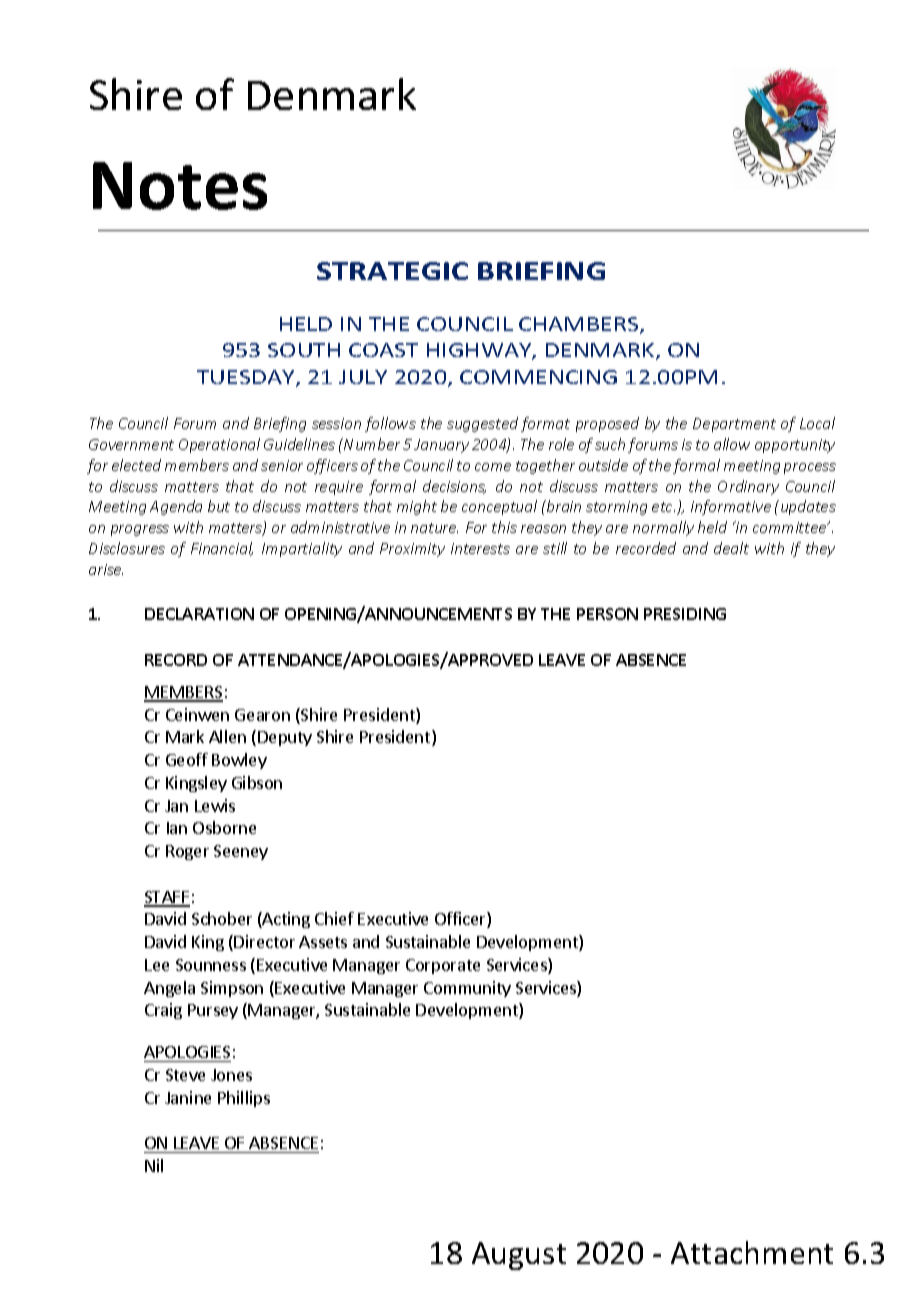 Image resolution: width=924 pixels, height=1308 pixels. What do you see at coordinates (285, 738) in the image?
I see `Deputy` at bounding box center [285, 738].
